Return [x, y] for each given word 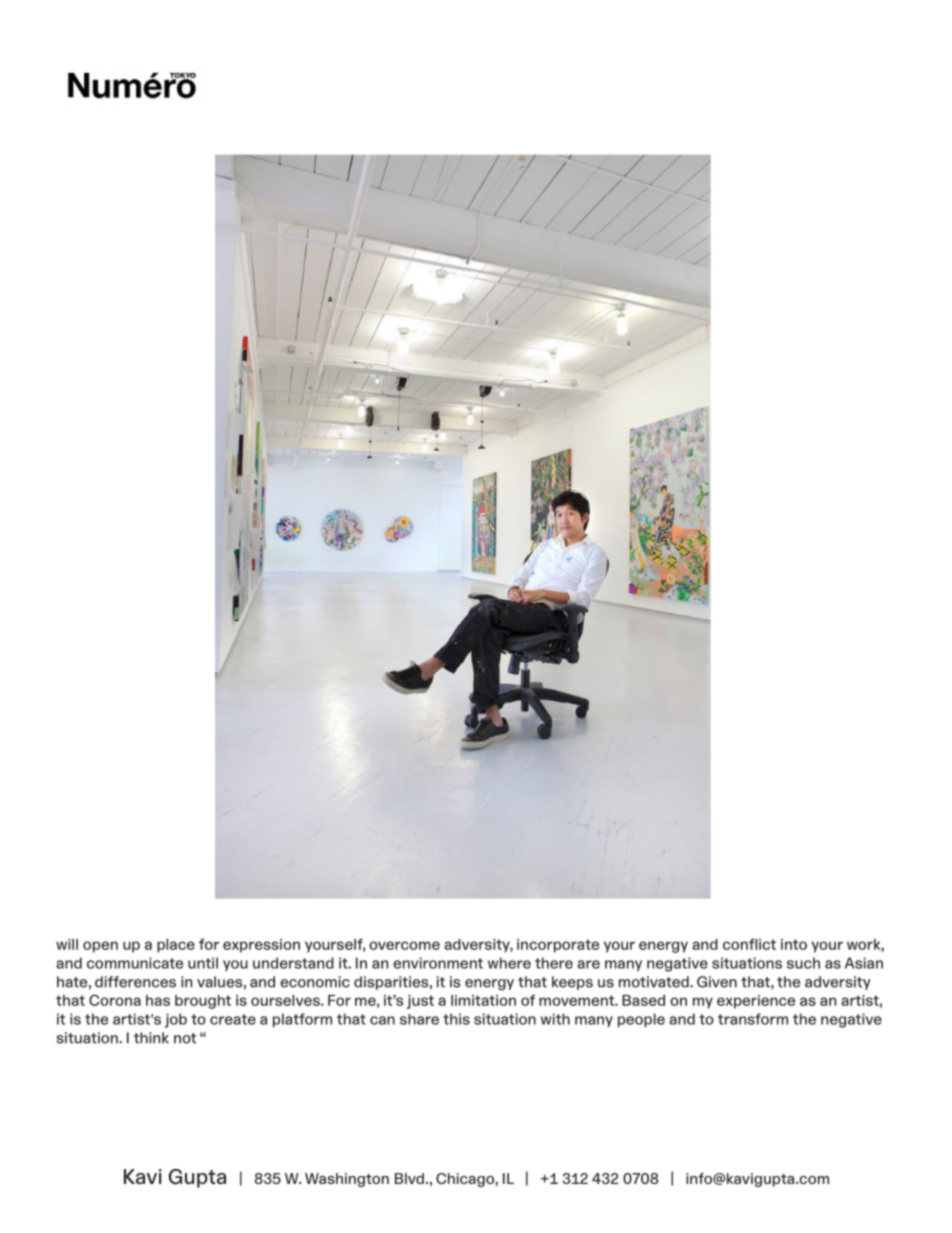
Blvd [409, 1178]
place [176, 946]
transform [753, 1019]
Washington [347, 1180]
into [794, 944]
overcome [404, 945]
